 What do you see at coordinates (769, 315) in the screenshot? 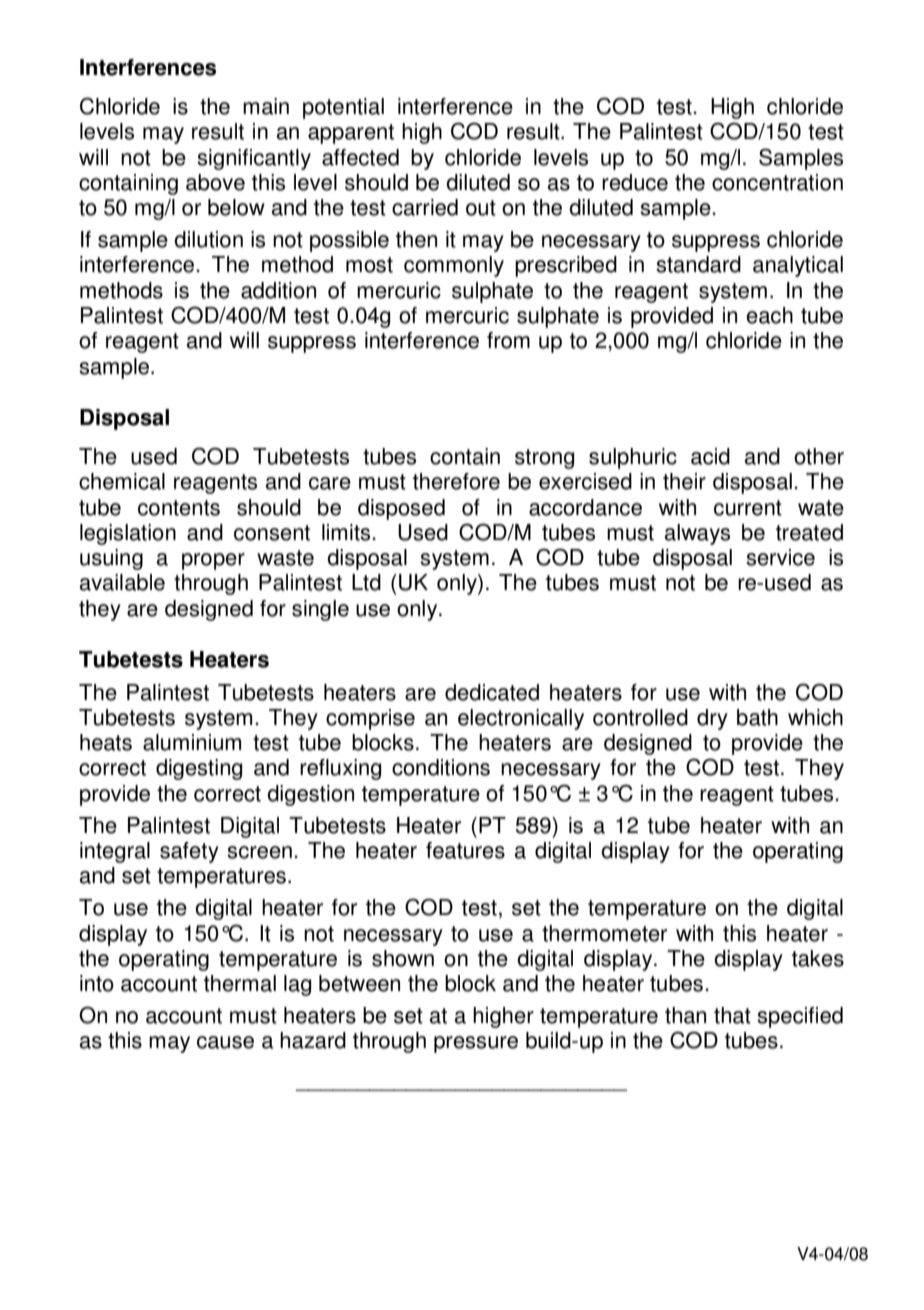
I see `each` at bounding box center [769, 315].
